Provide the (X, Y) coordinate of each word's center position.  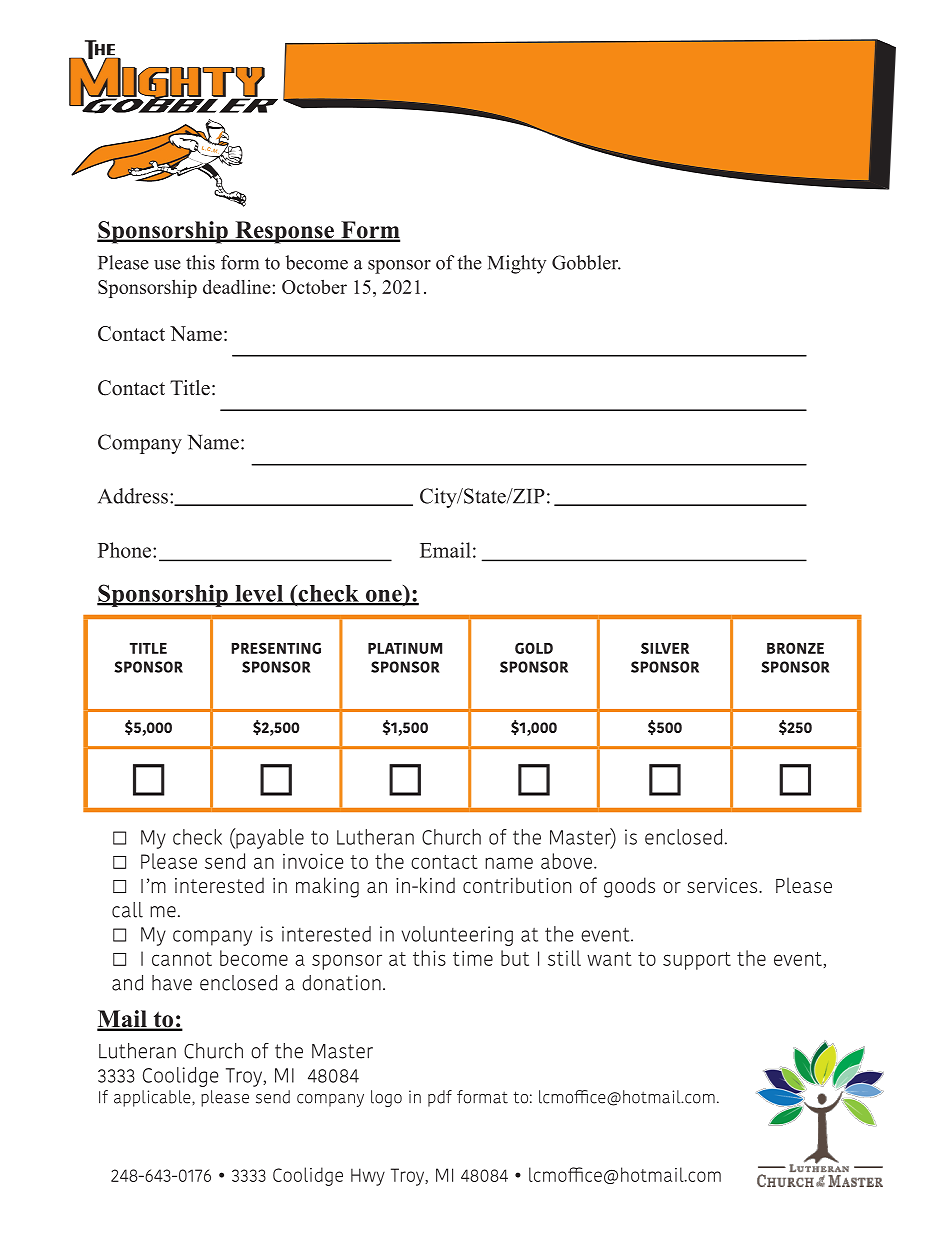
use (167, 265)
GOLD (534, 648)
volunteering (457, 936)
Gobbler (586, 262)
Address (133, 496)
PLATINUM (405, 648)
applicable (153, 1098)
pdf (440, 1098)
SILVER (665, 648)
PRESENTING (276, 648)
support (697, 961)
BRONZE (795, 648)
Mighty (517, 264)
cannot (182, 959)
